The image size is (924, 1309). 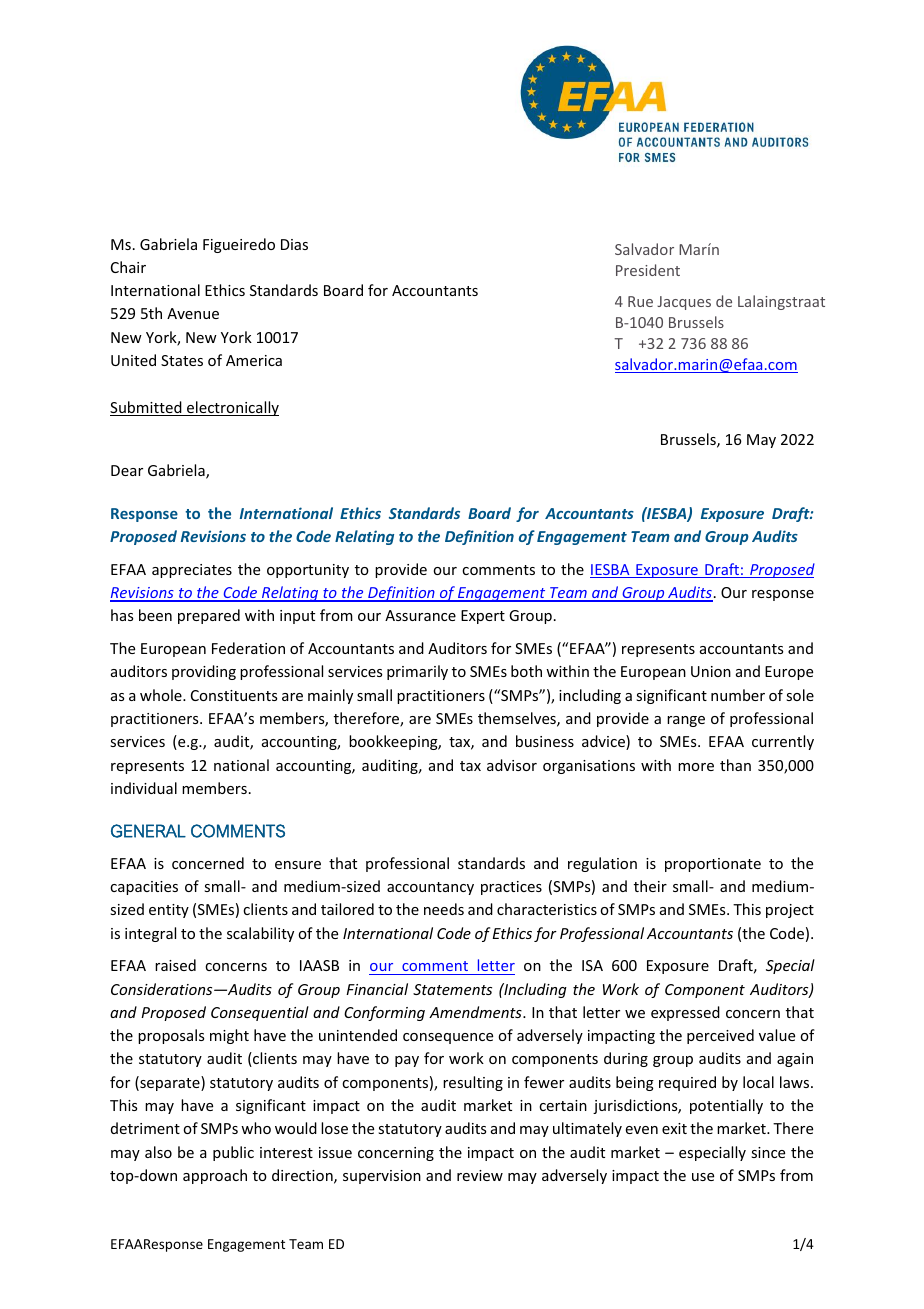 What do you see at coordinates (483, 617) in the image?
I see `Expert` at bounding box center [483, 617].
